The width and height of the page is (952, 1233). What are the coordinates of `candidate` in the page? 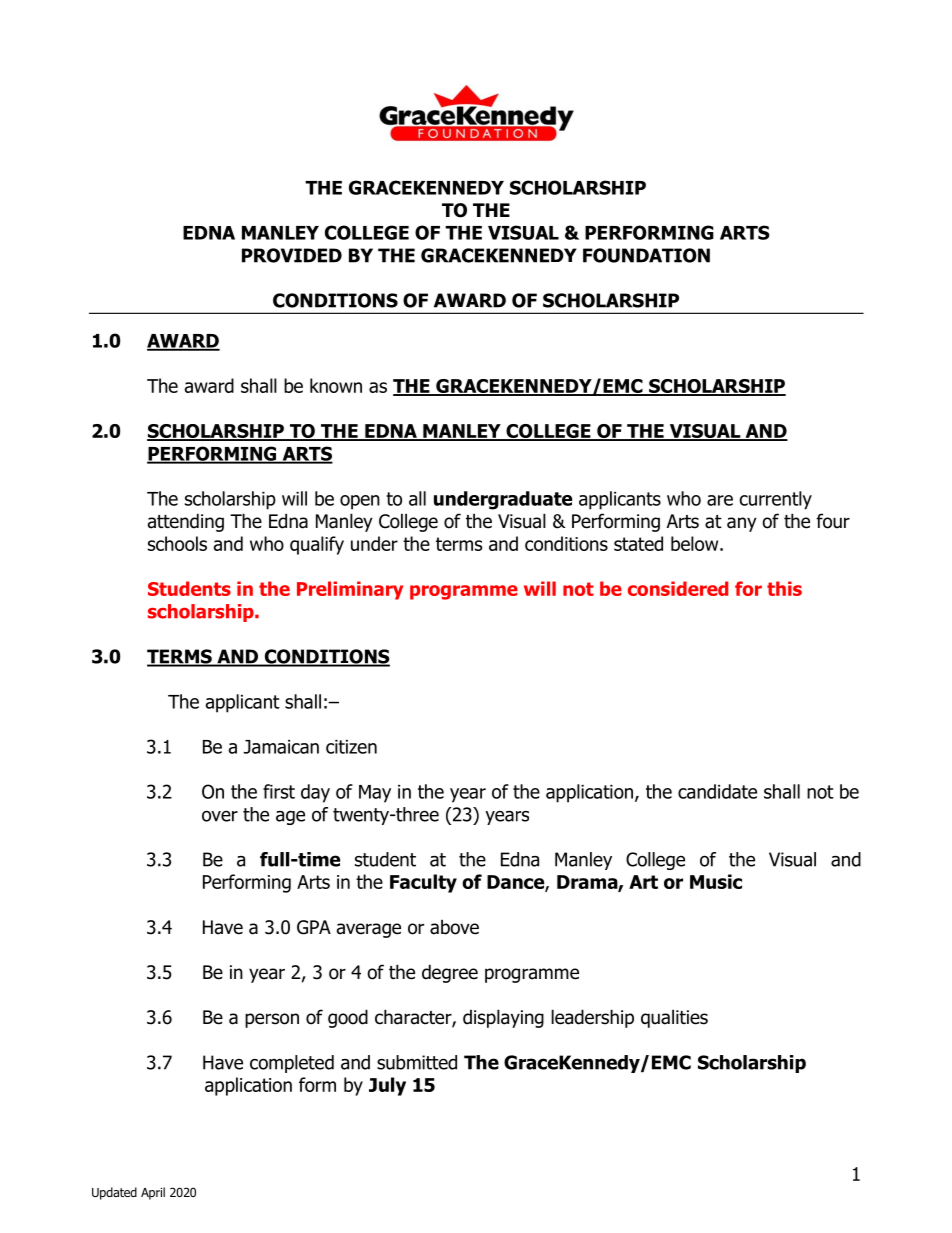 It's located at (717, 791).
